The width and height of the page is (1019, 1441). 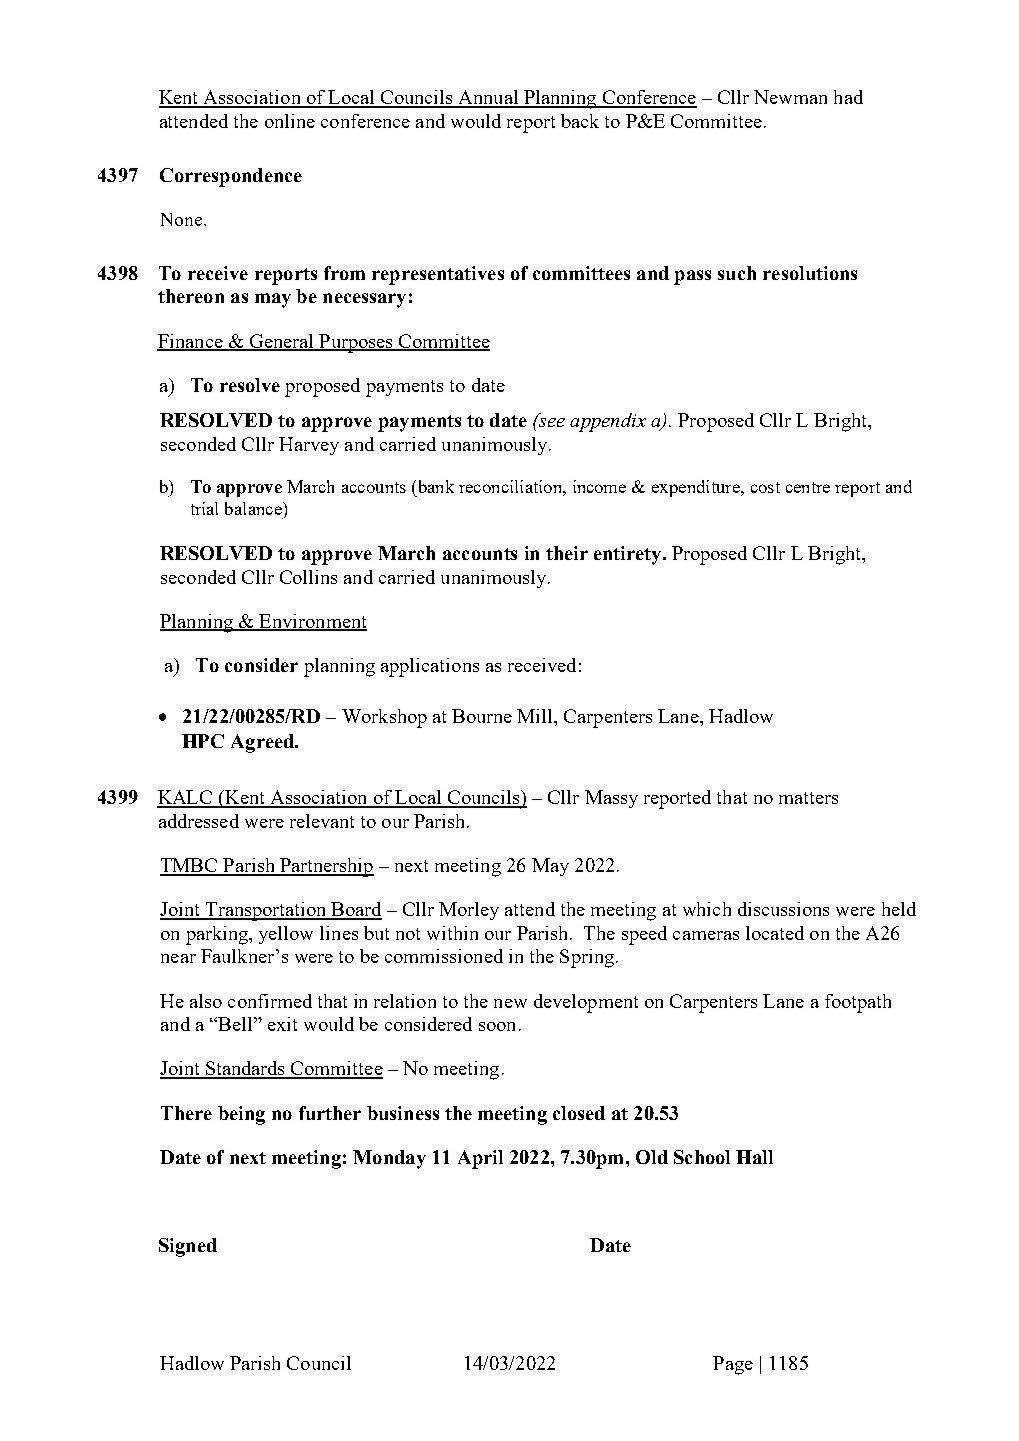 What do you see at coordinates (263, 743) in the page?
I see `Agreed` at bounding box center [263, 743].
